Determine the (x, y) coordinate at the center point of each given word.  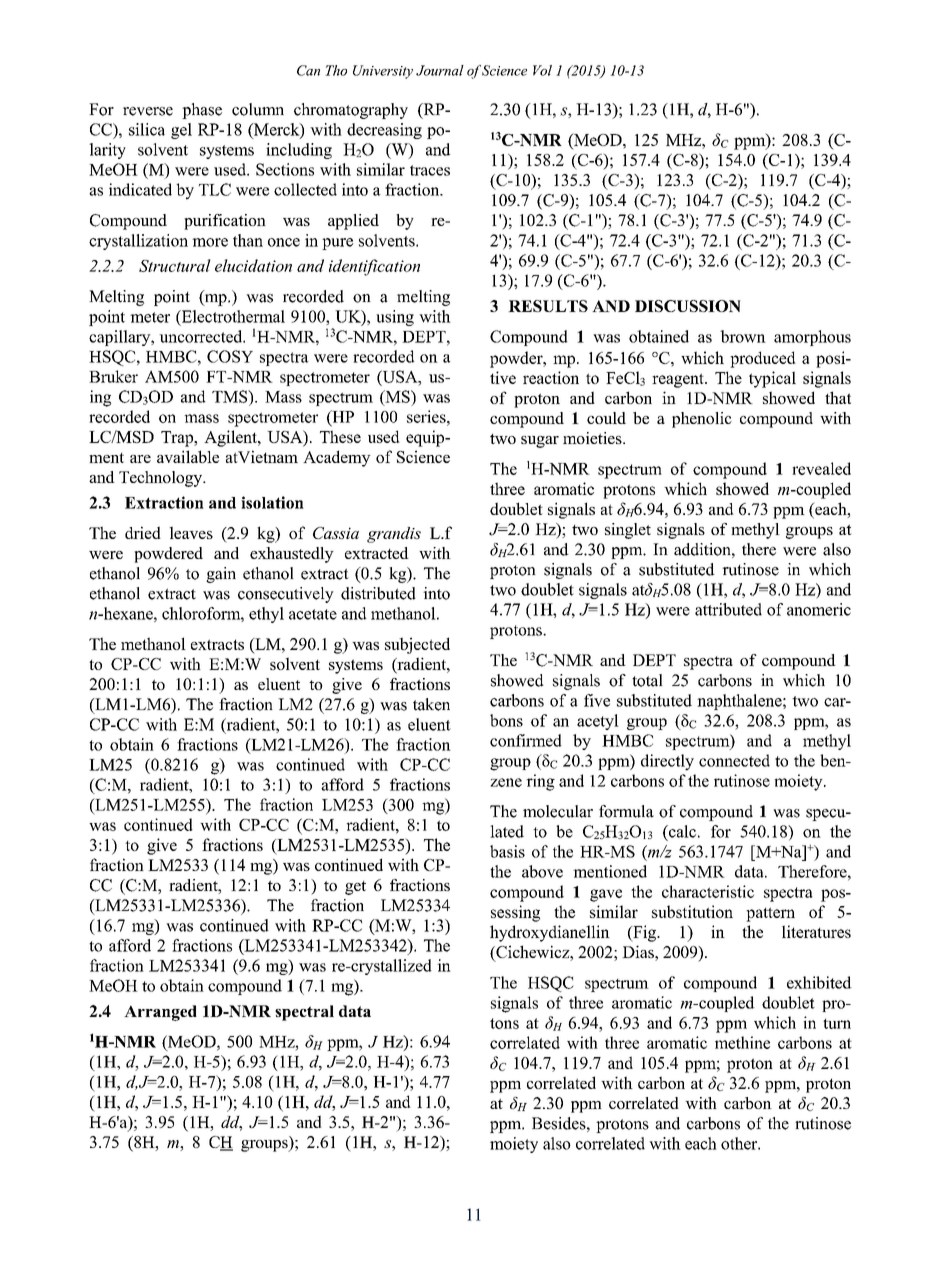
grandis (394, 535)
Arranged (160, 1013)
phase (202, 111)
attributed (728, 609)
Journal (440, 70)
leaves (191, 532)
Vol (542, 70)
